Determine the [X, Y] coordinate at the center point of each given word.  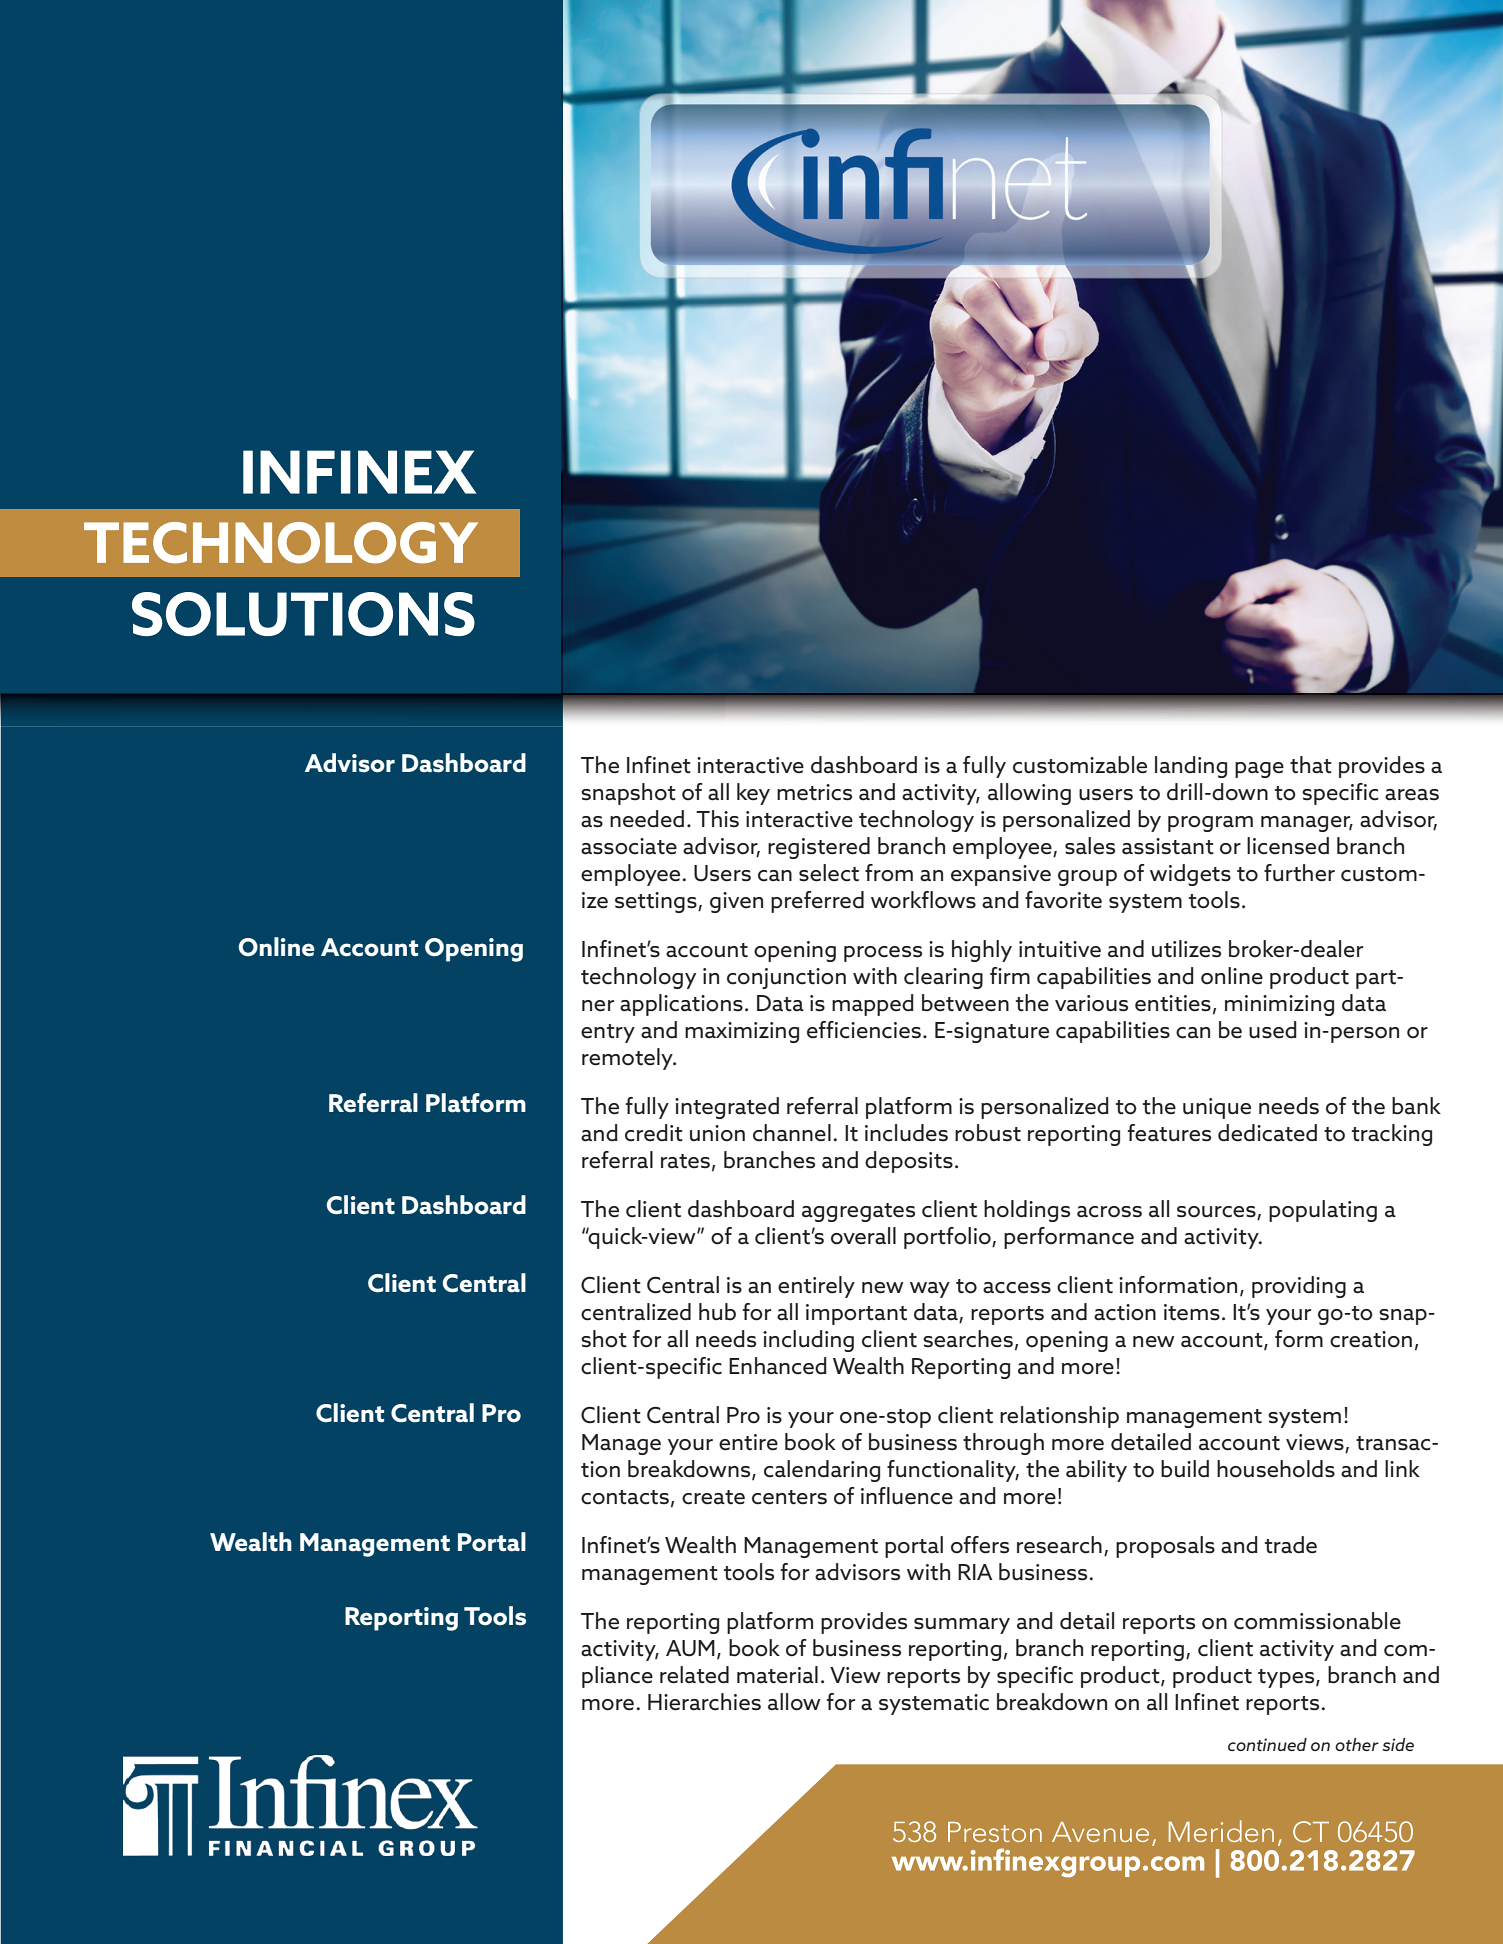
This [717, 819]
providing [1299, 1287]
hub [717, 1312]
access [1017, 1288]
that [1311, 765]
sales [1090, 846]
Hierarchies [704, 1702]
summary [962, 1626]
